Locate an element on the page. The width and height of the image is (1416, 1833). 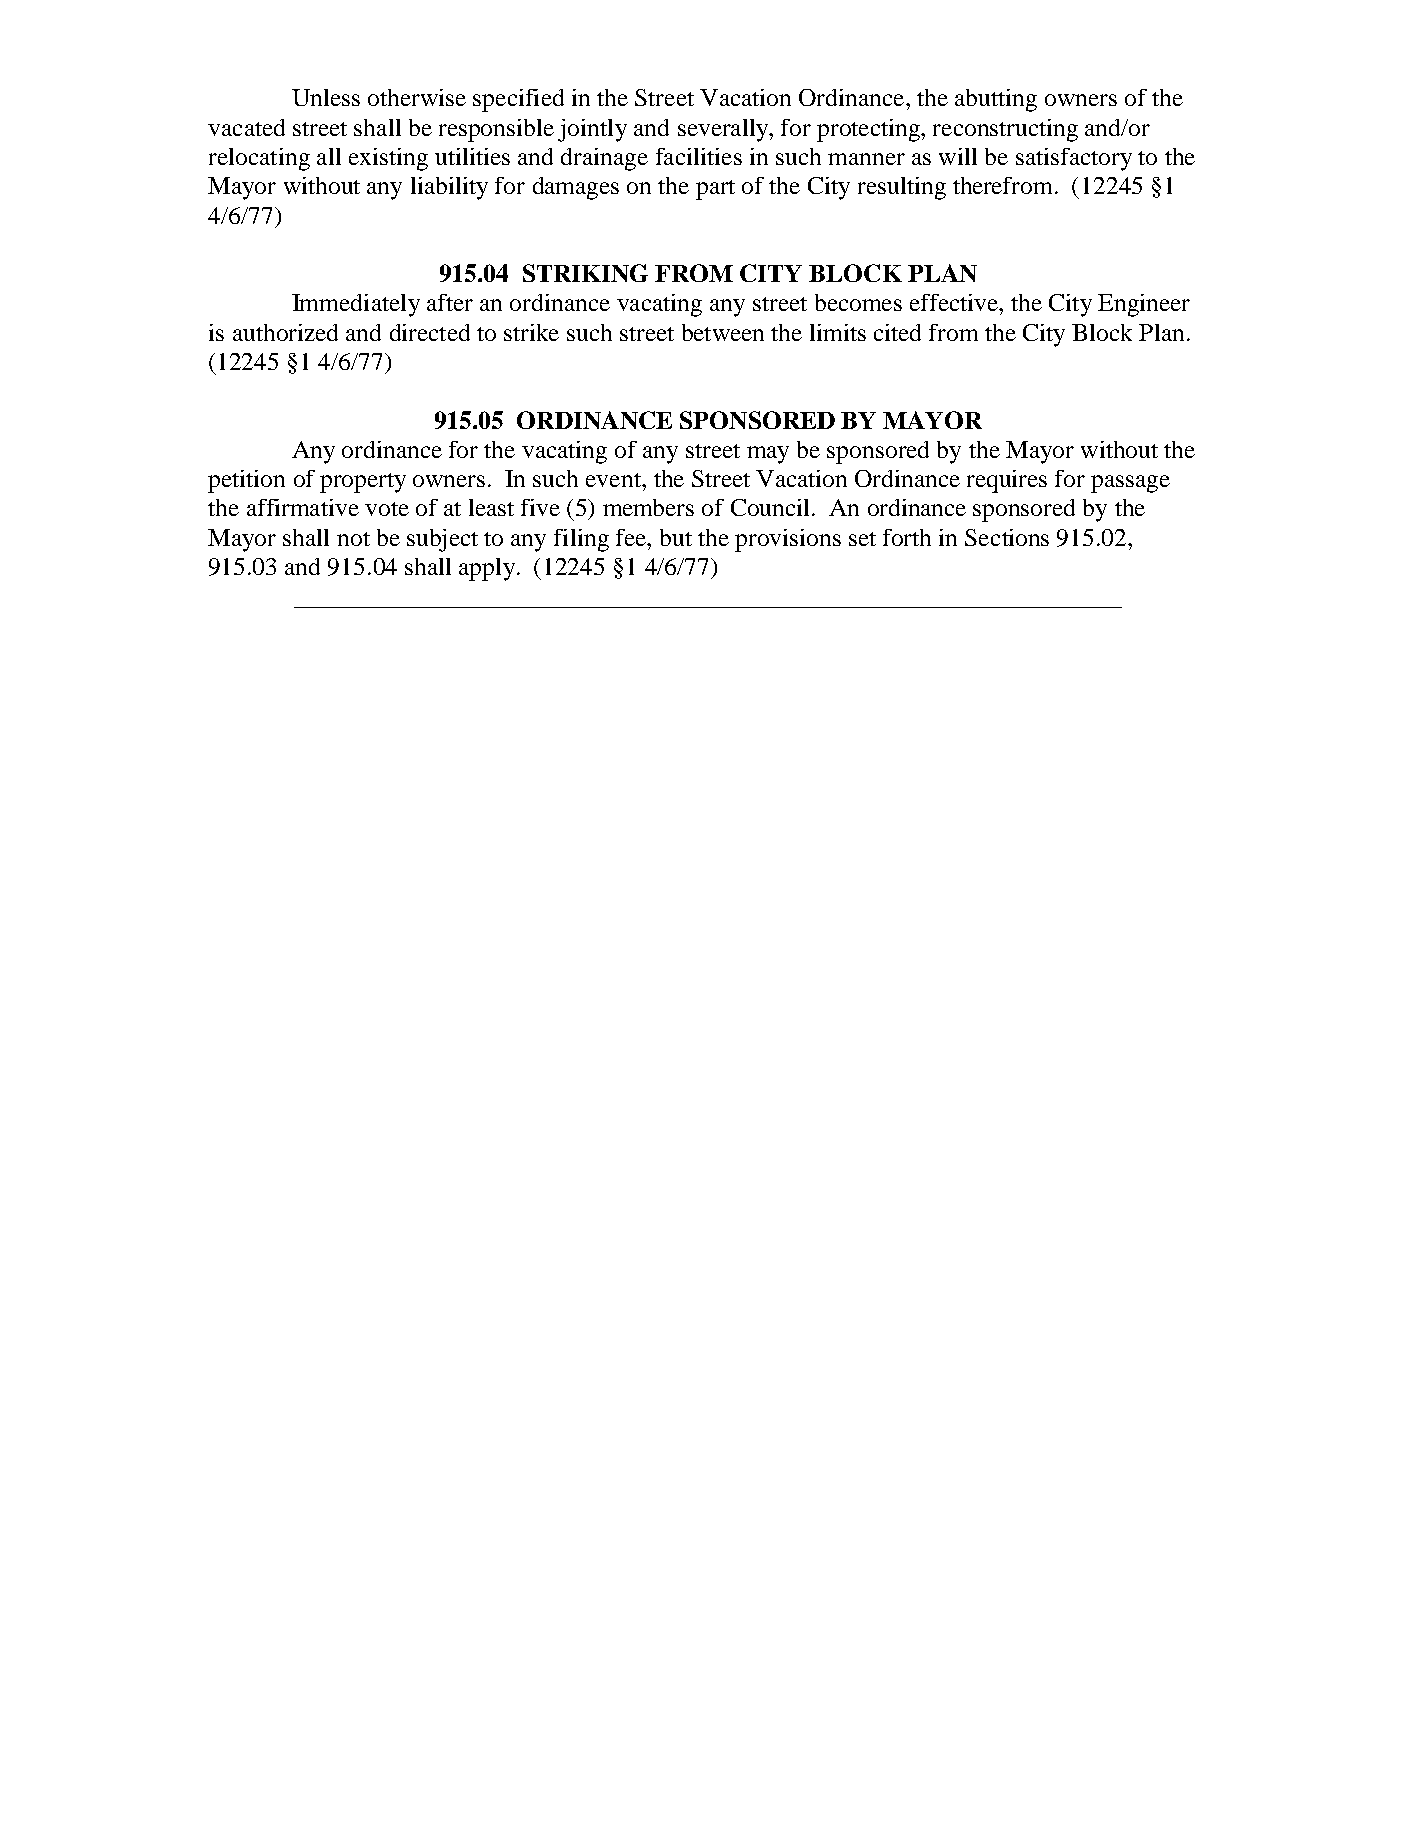
not is located at coordinates (353, 539).
